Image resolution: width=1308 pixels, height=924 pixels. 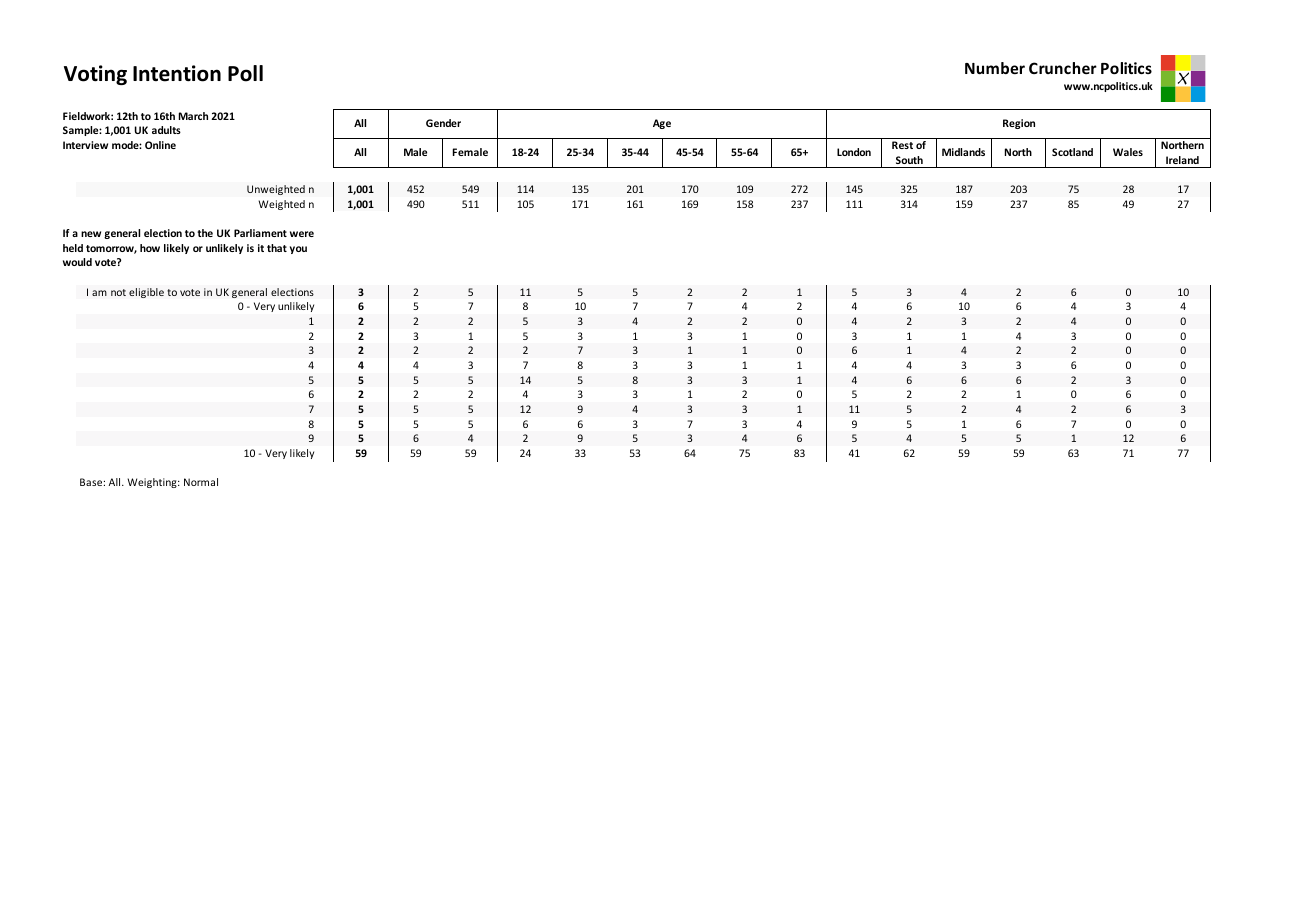 I want to click on would, so click(x=77, y=262).
